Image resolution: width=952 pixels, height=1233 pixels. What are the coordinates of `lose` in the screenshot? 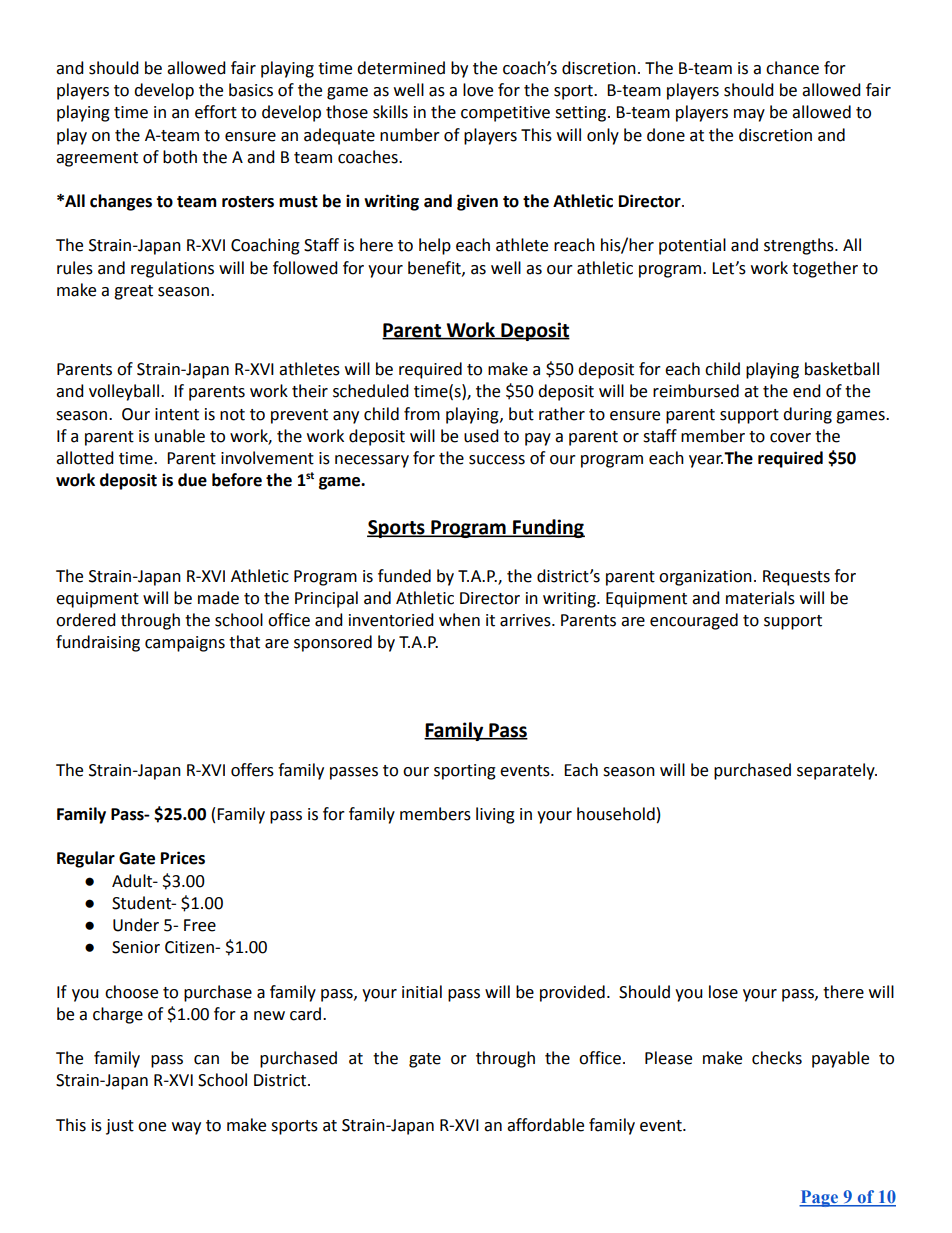 It's located at (723, 992).
